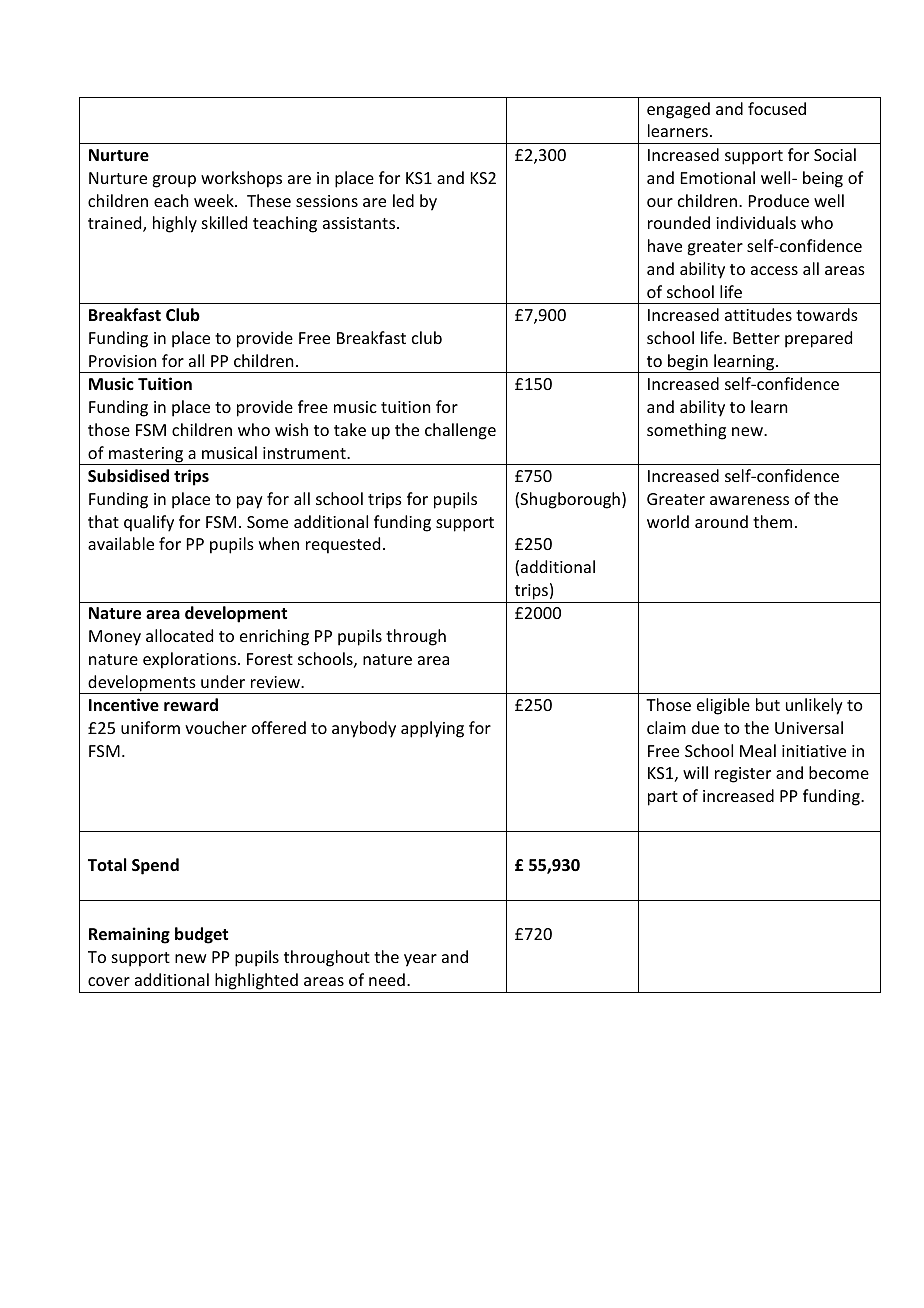 The height and width of the screenshot is (1308, 924). What do you see at coordinates (768, 704) in the screenshot?
I see `but` at bounding box center [768, 704].
